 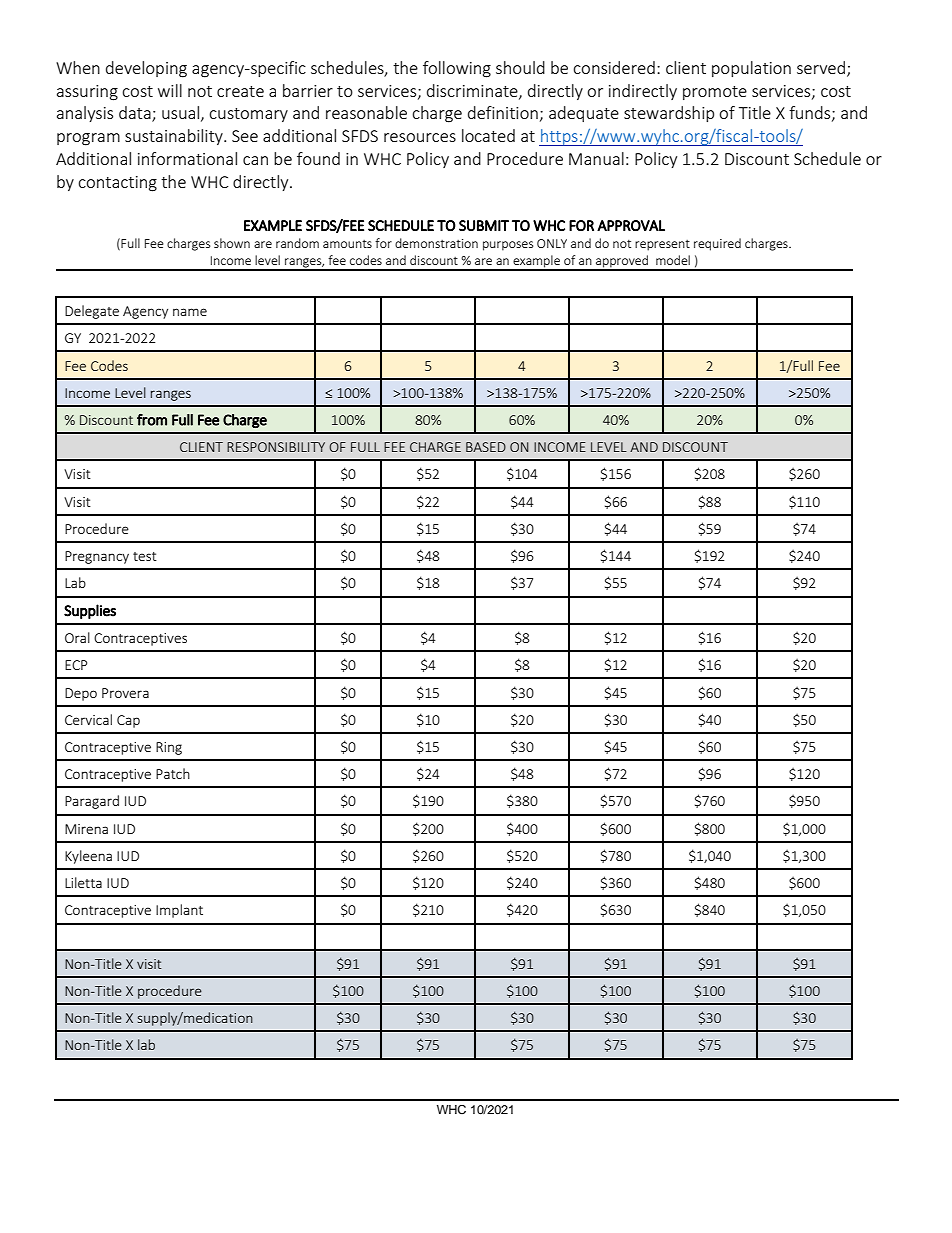 I want to click on model, so click(x=673, y=260).
